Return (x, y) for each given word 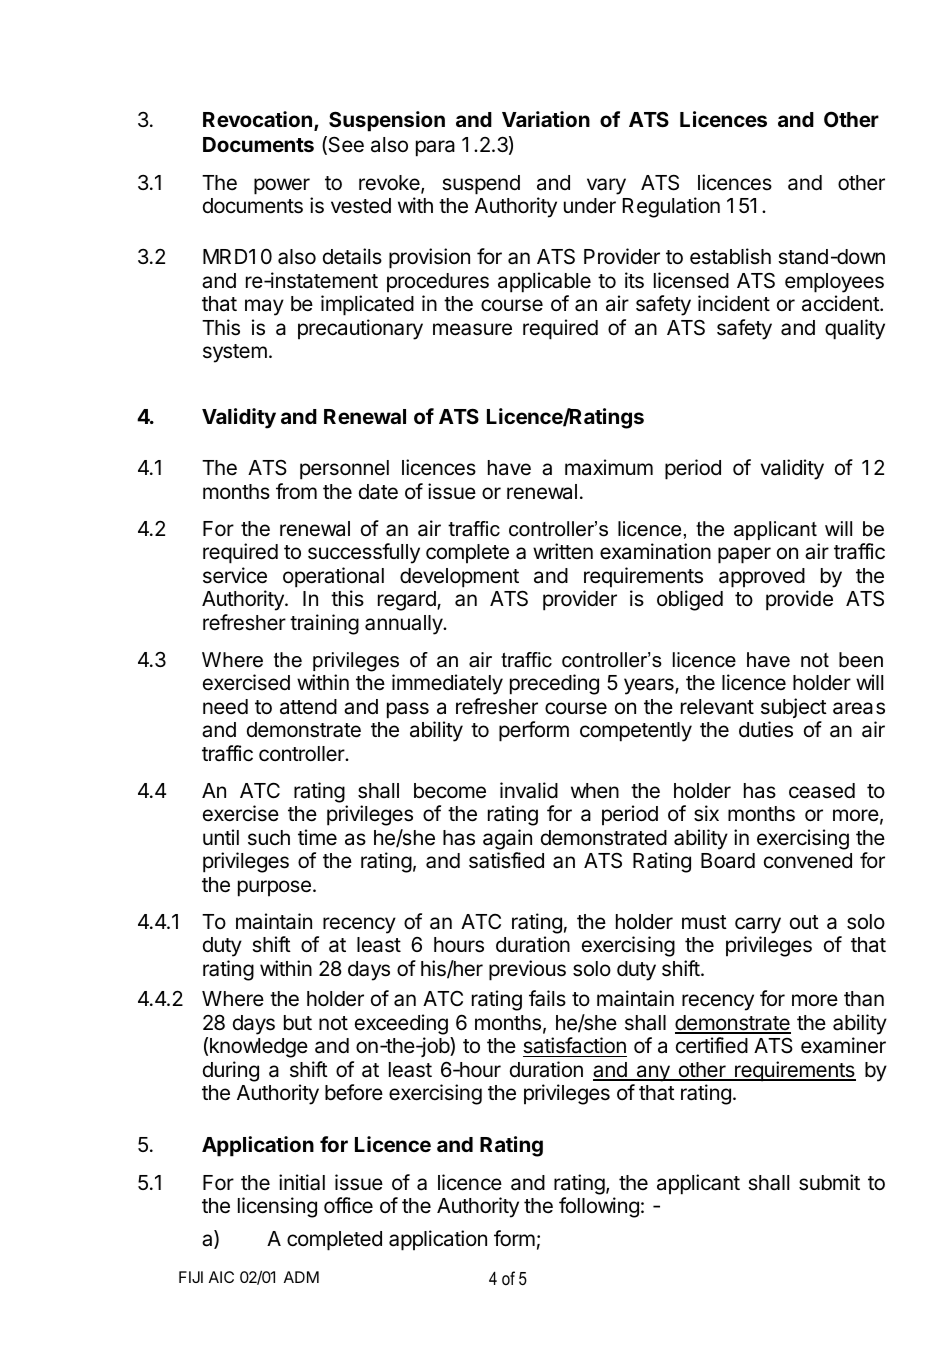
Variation (546, 119)
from (296, 491)
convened (808, 861)
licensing (277, 1207)
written (563, 551)
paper (744, 555)
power (282, 186)
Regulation (671, 207)
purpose (274, 888)
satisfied (506, 860)
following (599, 1207)
